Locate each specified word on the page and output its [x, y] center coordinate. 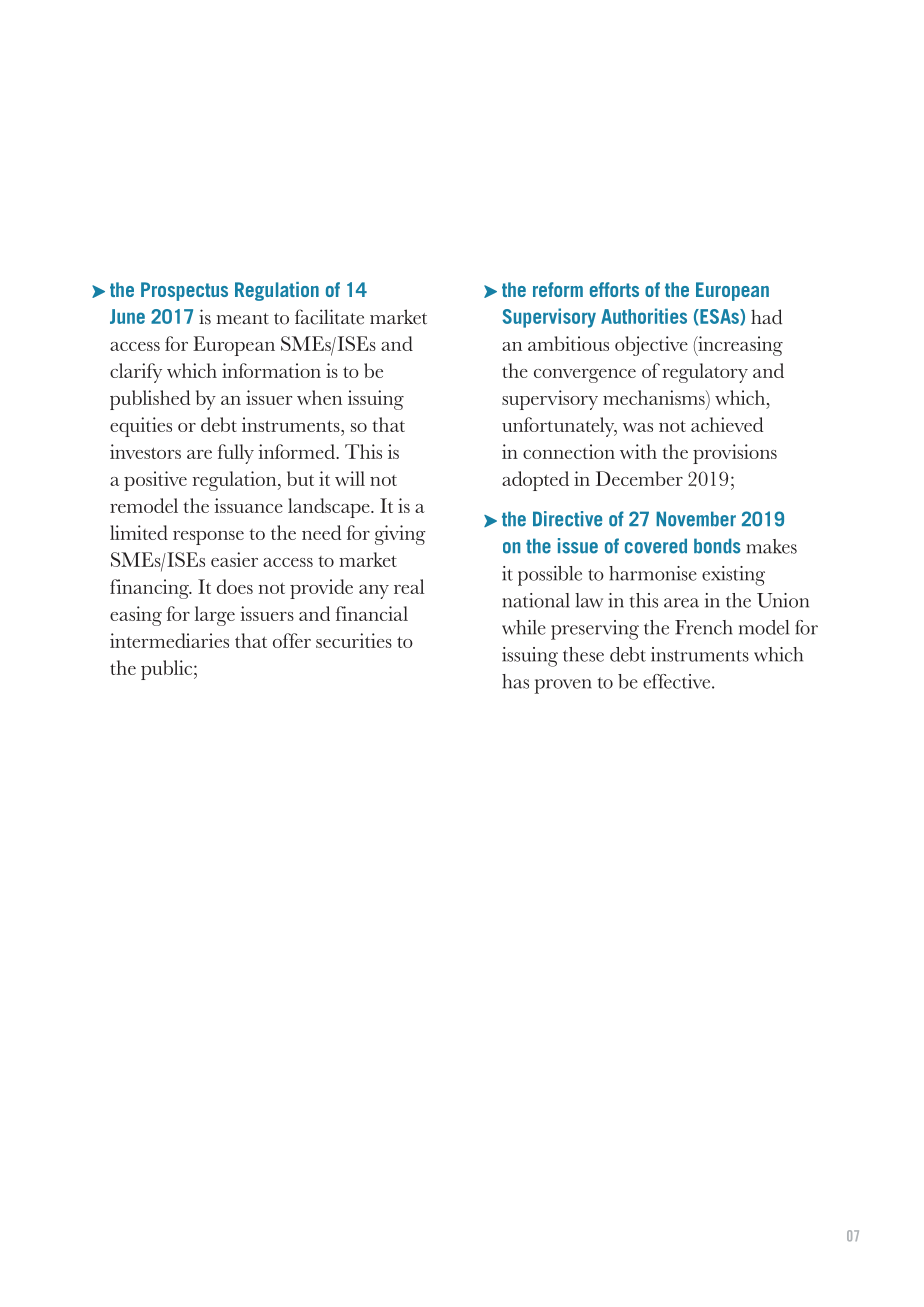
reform [558, 289]
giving [400, 535]
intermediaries [169, 640]
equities [141, 427]
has [515, 681]
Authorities [644, 316]
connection [569, 451]
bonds [717, 546]
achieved [727, 424]
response [208, 538]
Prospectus [184, 291]
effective [678, 681]
